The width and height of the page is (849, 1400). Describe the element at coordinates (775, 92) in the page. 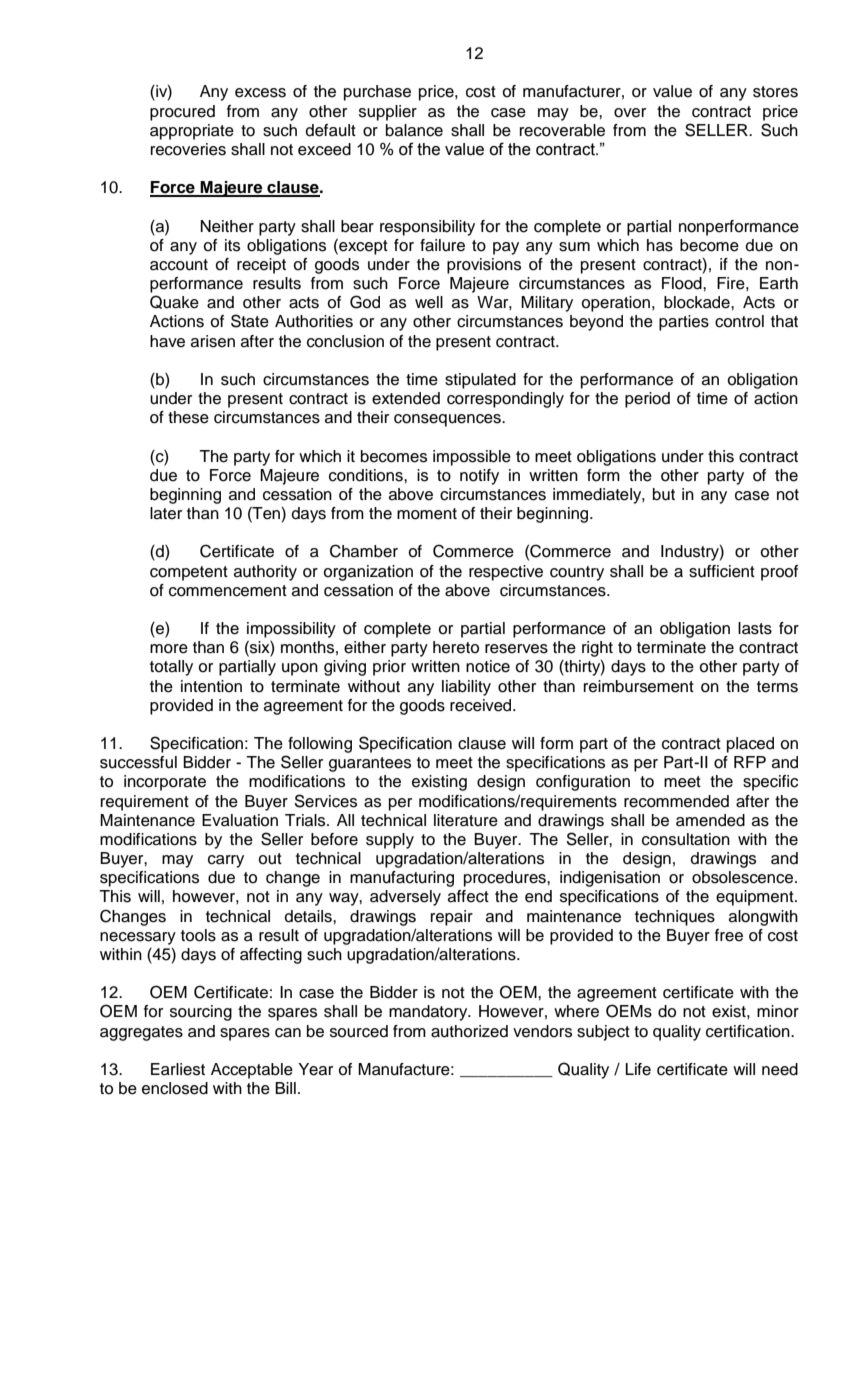

I see `stores` at that location.
